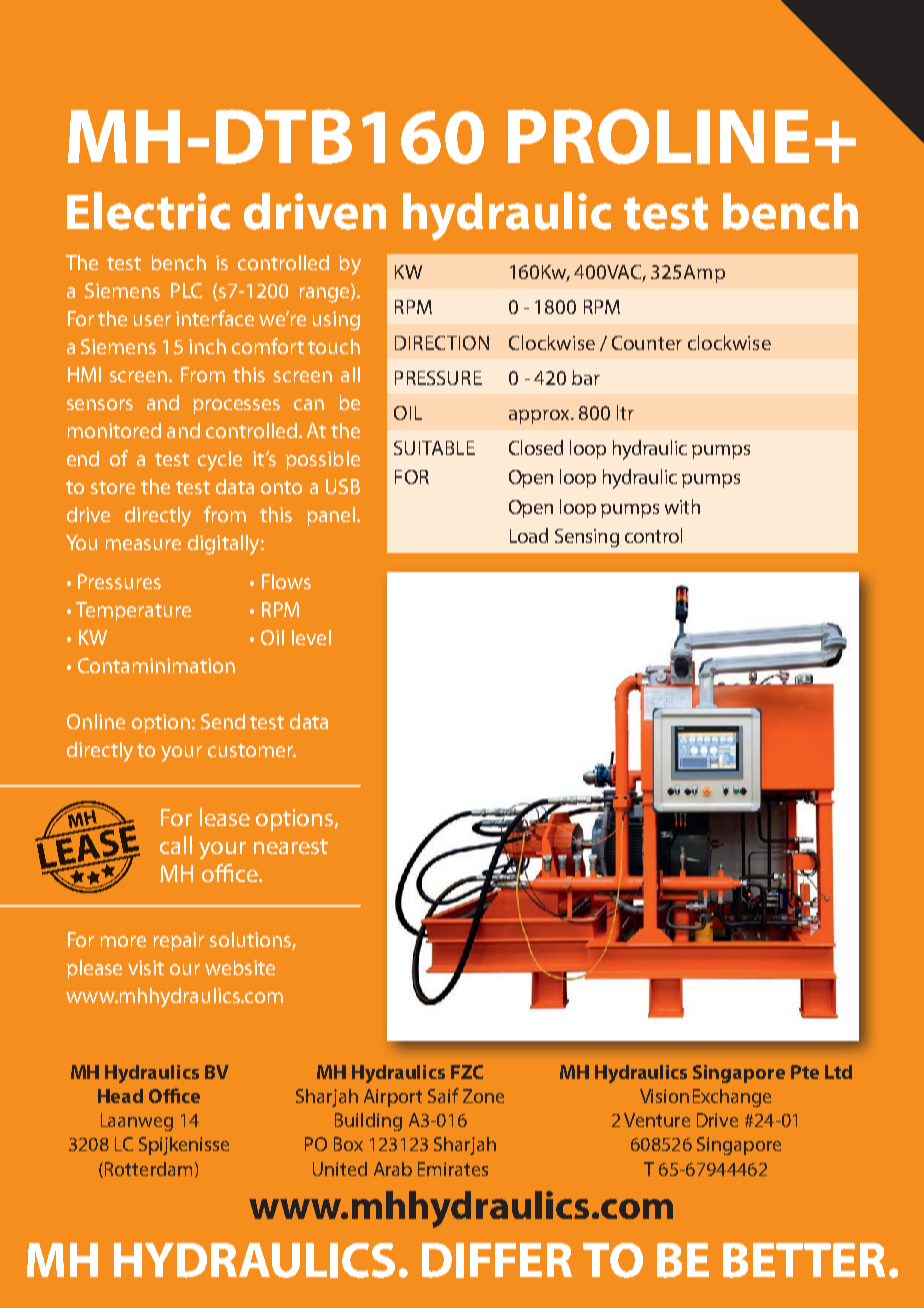  I want to click on with, so click(682, 506).
